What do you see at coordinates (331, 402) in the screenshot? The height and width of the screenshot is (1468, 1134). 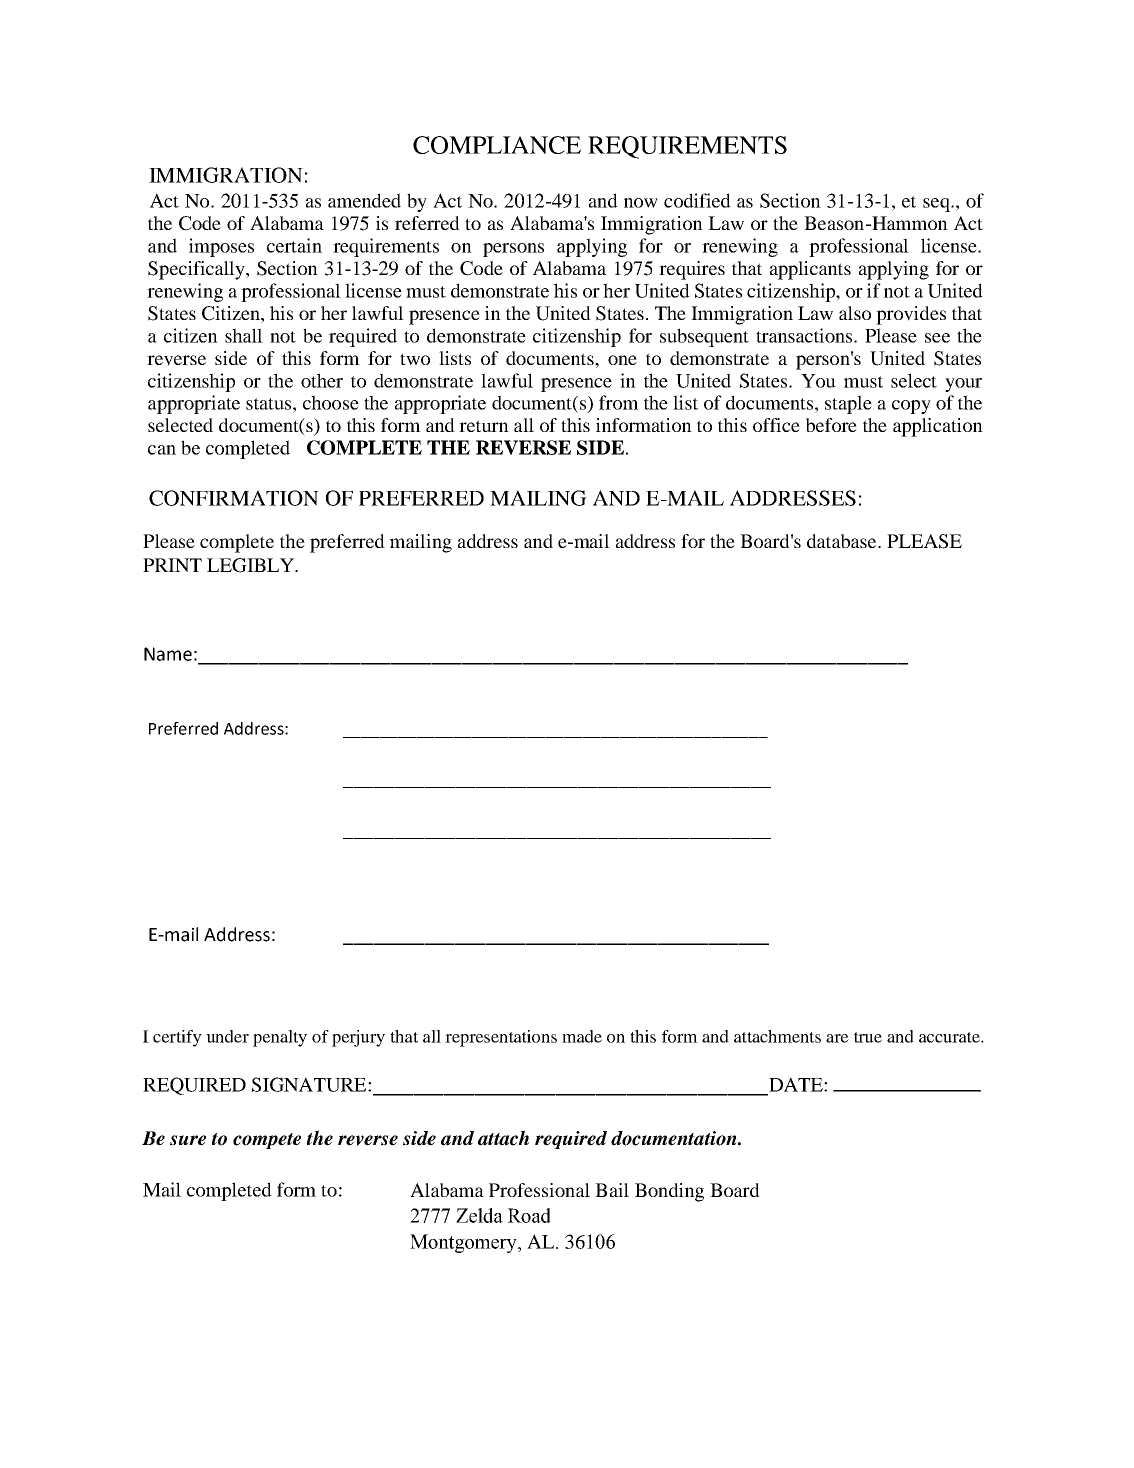 I see `choose` at bounding box center [331, 402].
